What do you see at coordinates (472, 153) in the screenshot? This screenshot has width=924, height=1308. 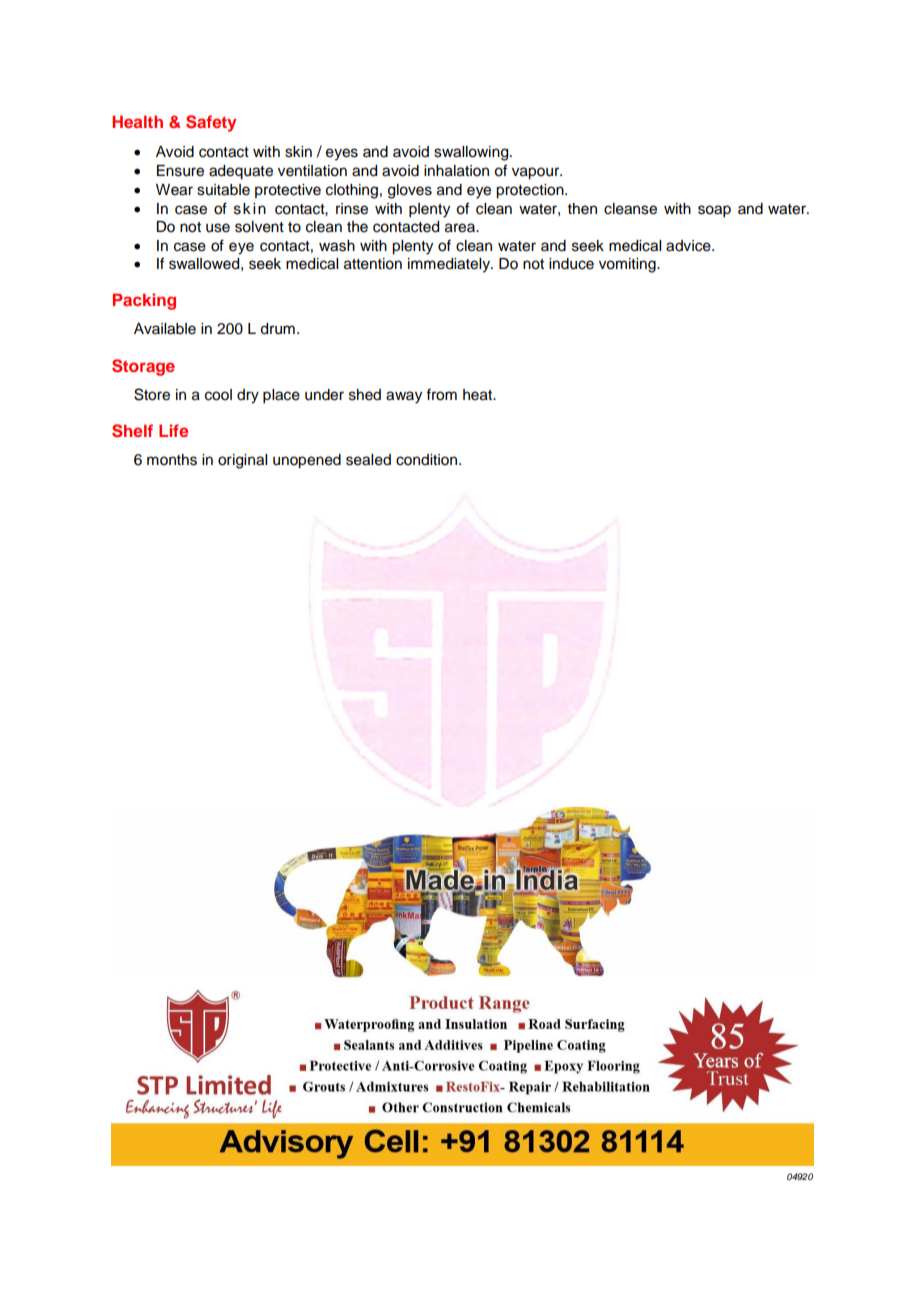 I see `swallowing` at bounding box center [472, 153].
